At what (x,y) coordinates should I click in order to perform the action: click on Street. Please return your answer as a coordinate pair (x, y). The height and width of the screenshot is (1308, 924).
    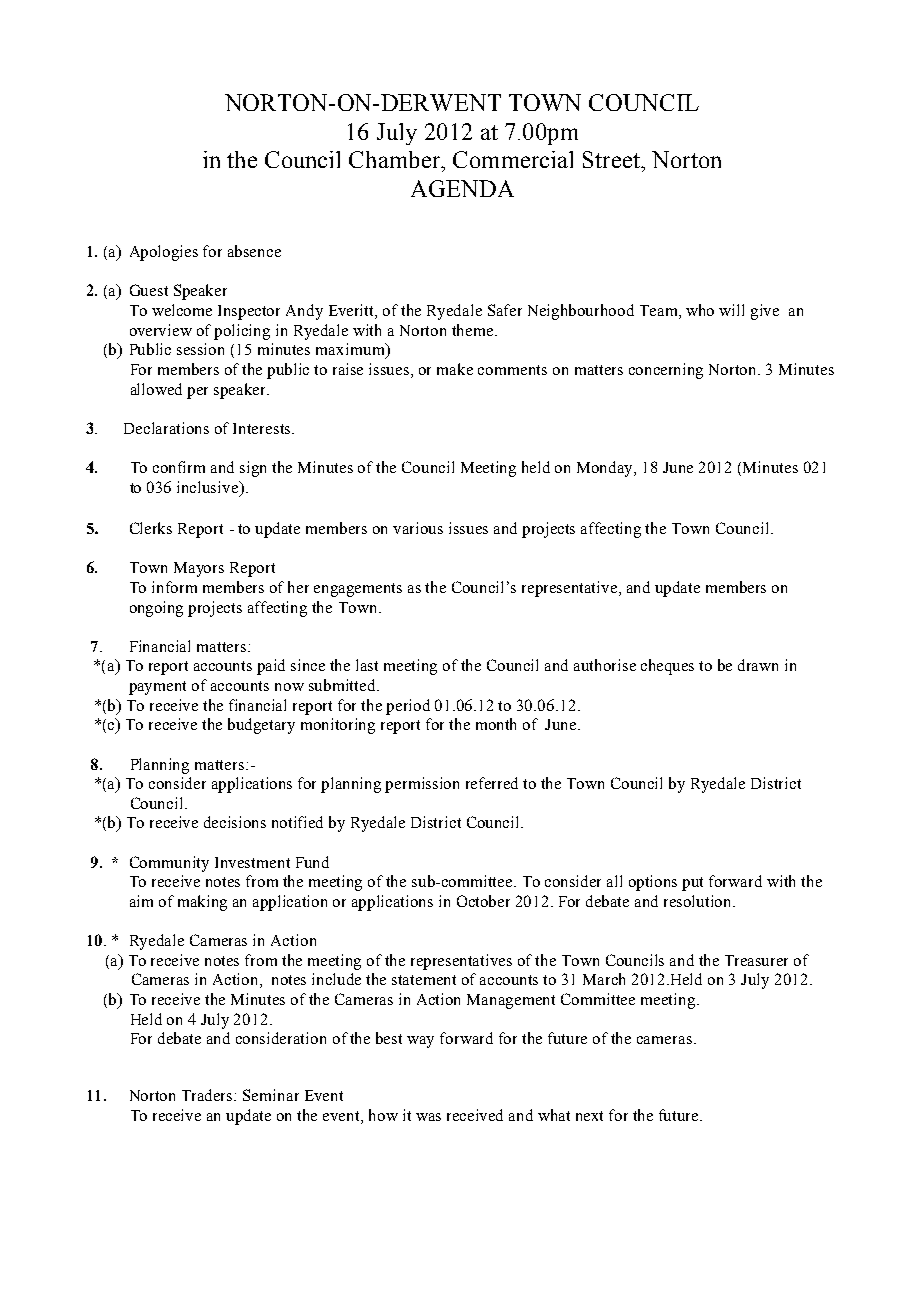
    Looking at the image, I should click on (612, 159).
